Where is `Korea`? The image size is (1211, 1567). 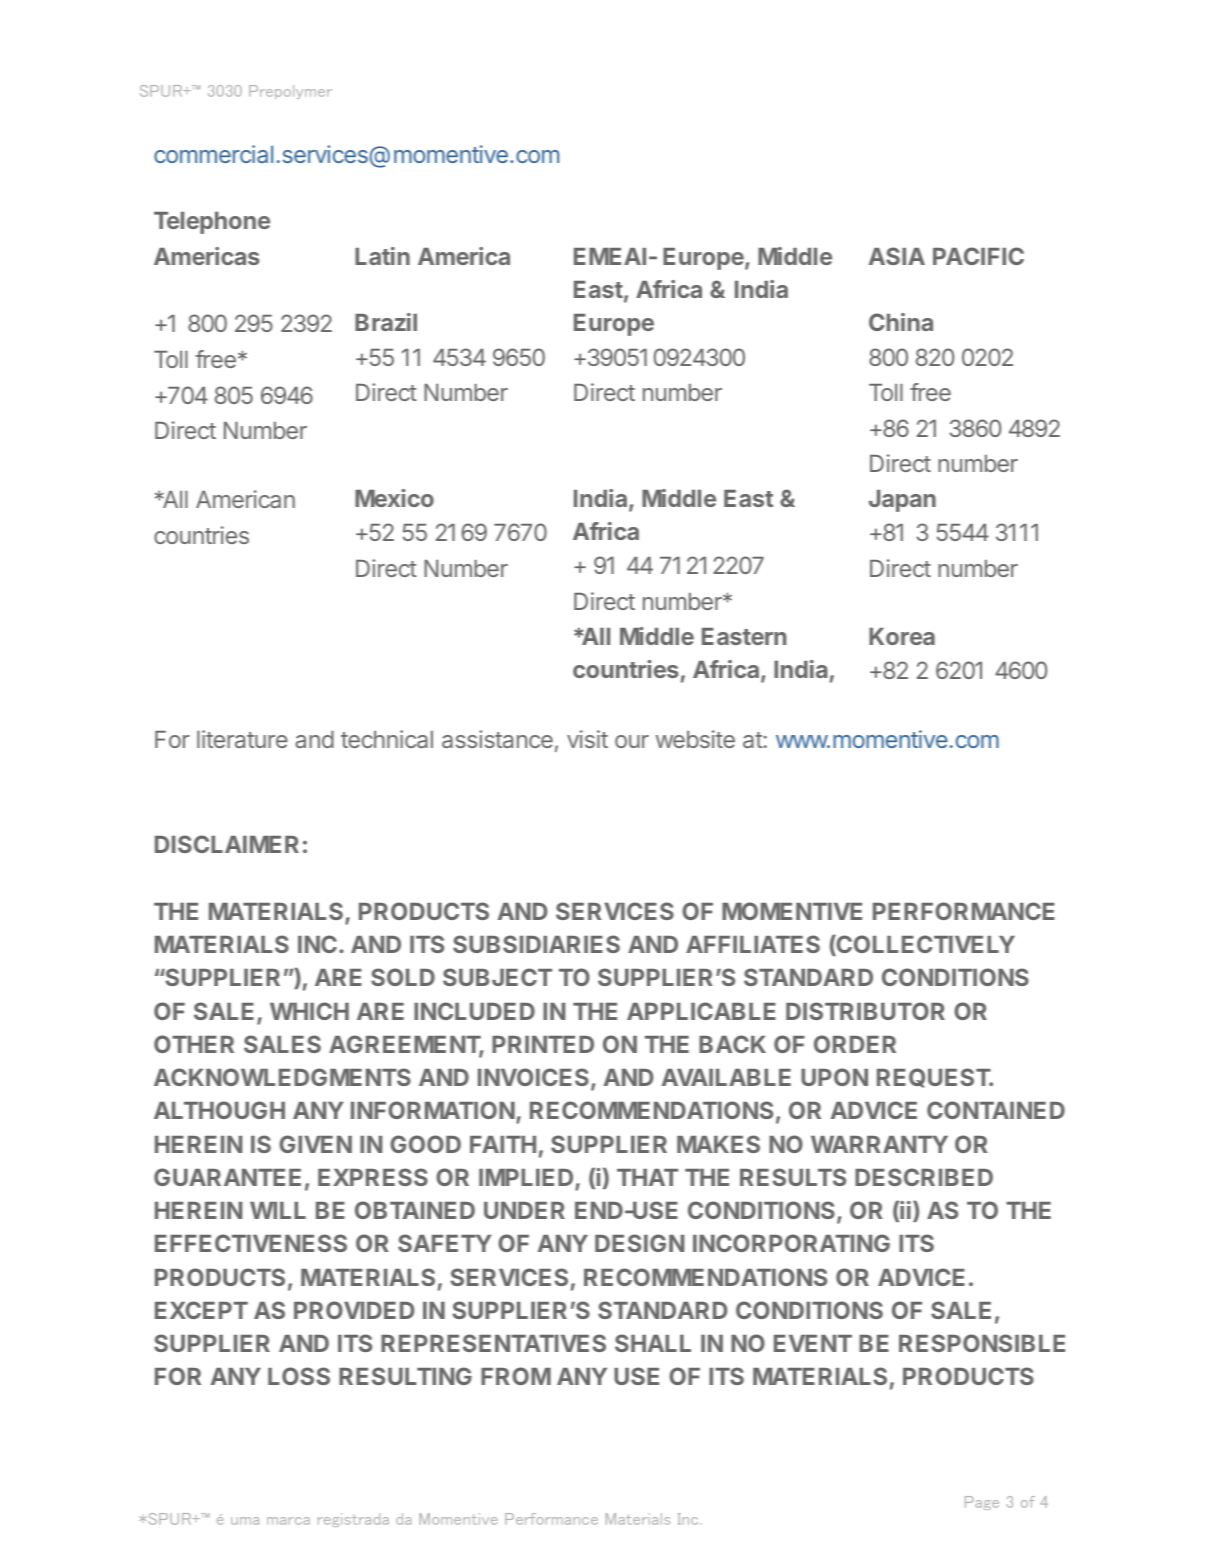
Korea is located at coordinates (902, 636).
